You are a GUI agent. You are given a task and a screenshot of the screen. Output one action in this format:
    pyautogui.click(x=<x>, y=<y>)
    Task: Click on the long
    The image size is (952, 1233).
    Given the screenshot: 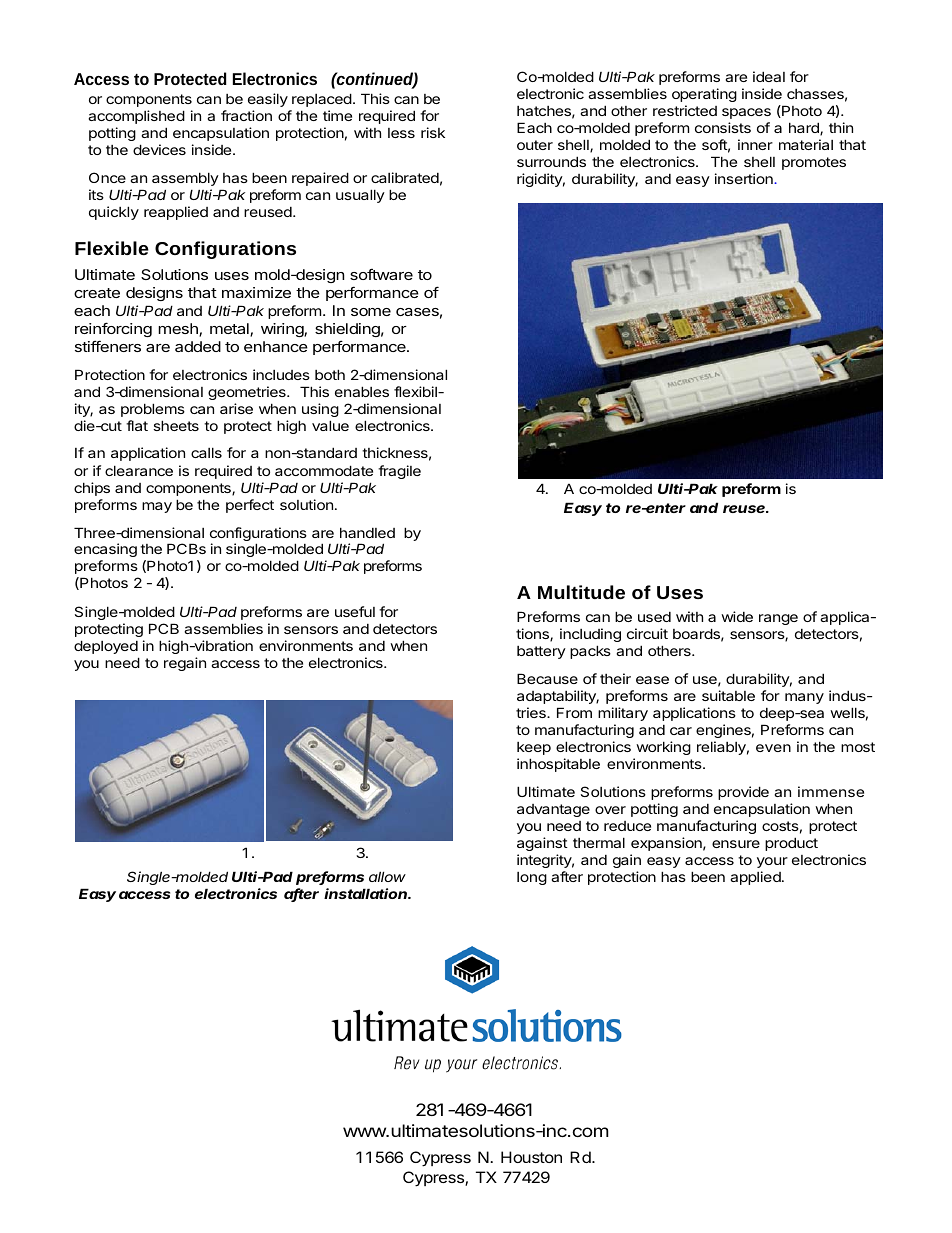 What is the action you would take?
    pyautogui.click(x=532, y=878)
